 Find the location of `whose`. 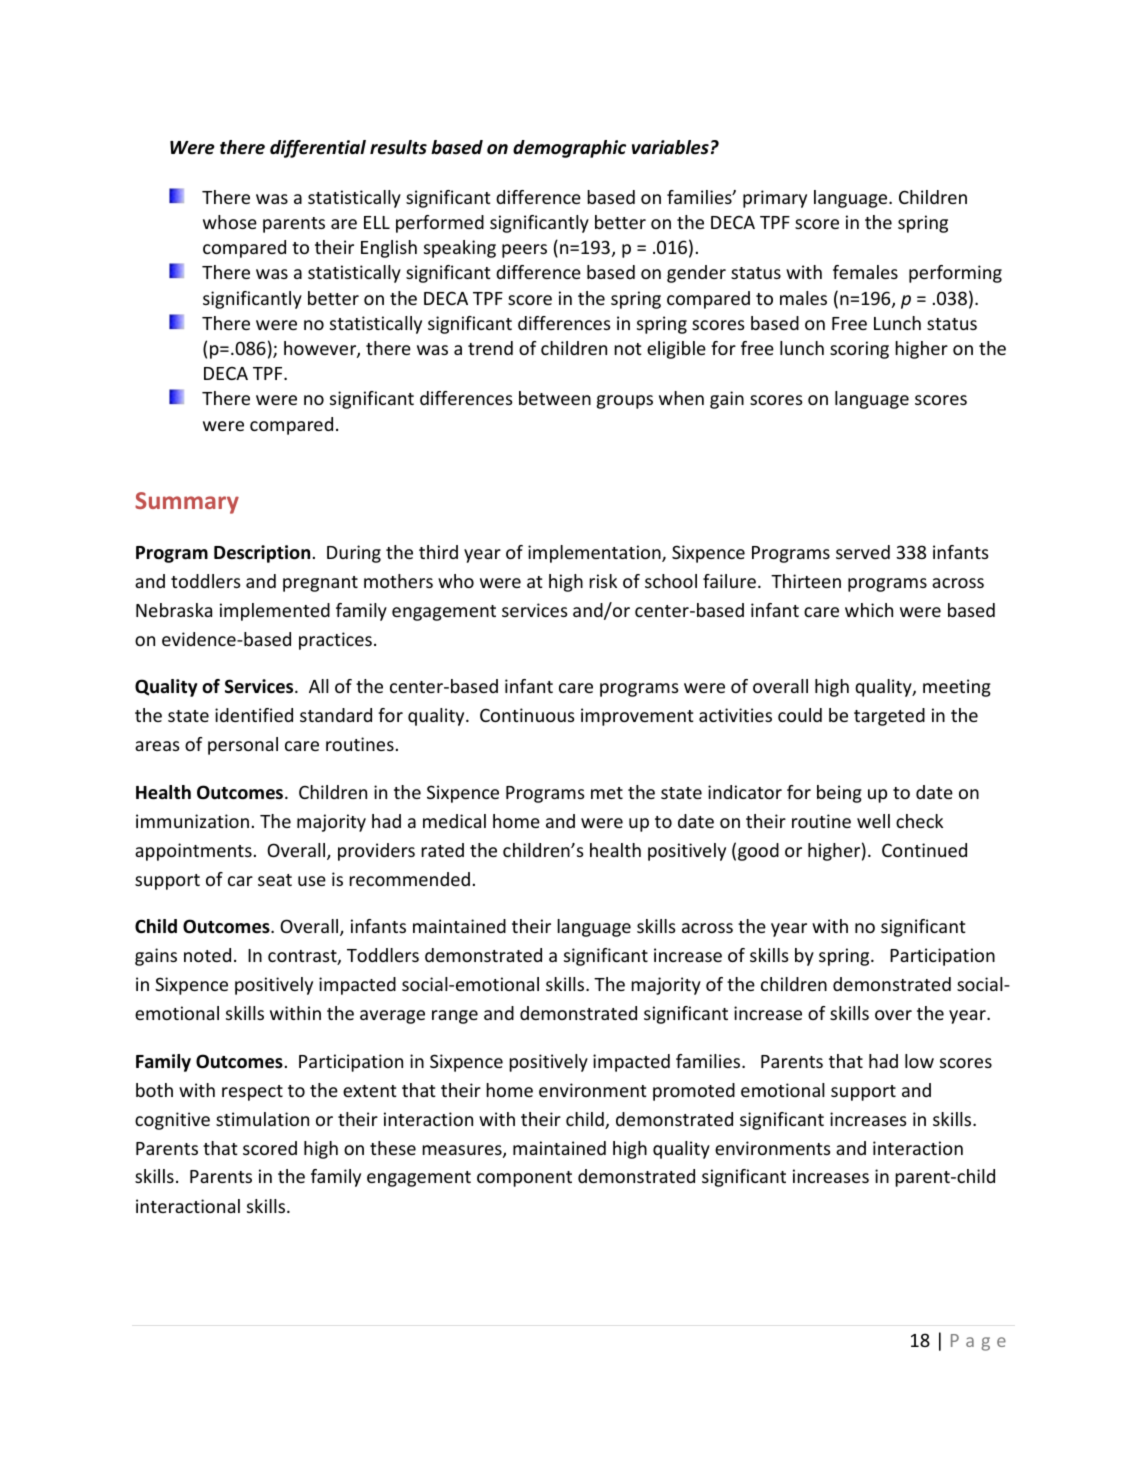

whose is located at coordinates (230, 222).
